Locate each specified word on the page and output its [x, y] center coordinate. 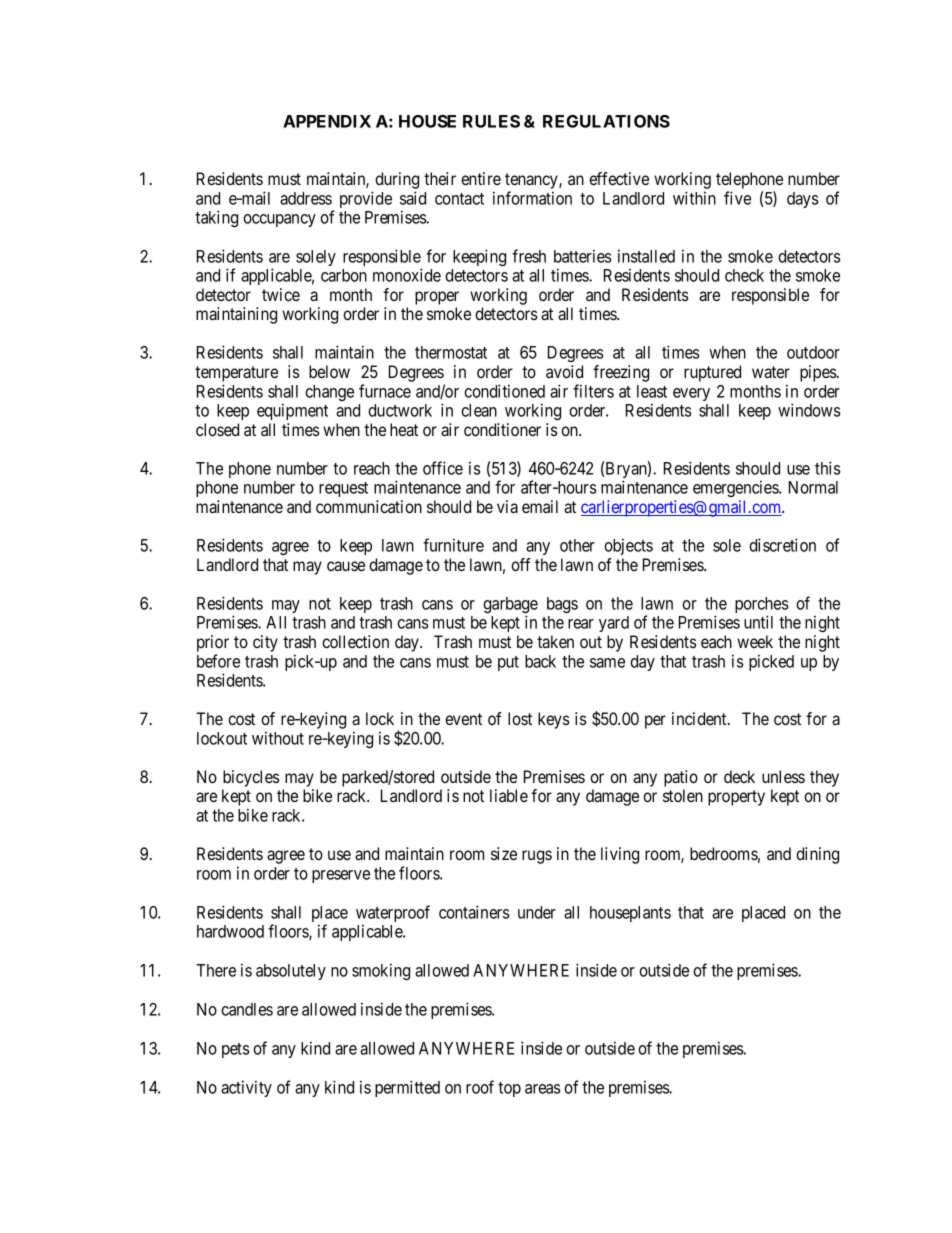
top [509, 1089]
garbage [510, 606]
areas [542, 1089]
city [265, 643]
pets [235, 1050]
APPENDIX [327, 121]
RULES [491, 121]
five [737, 198]
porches [761, 606]
